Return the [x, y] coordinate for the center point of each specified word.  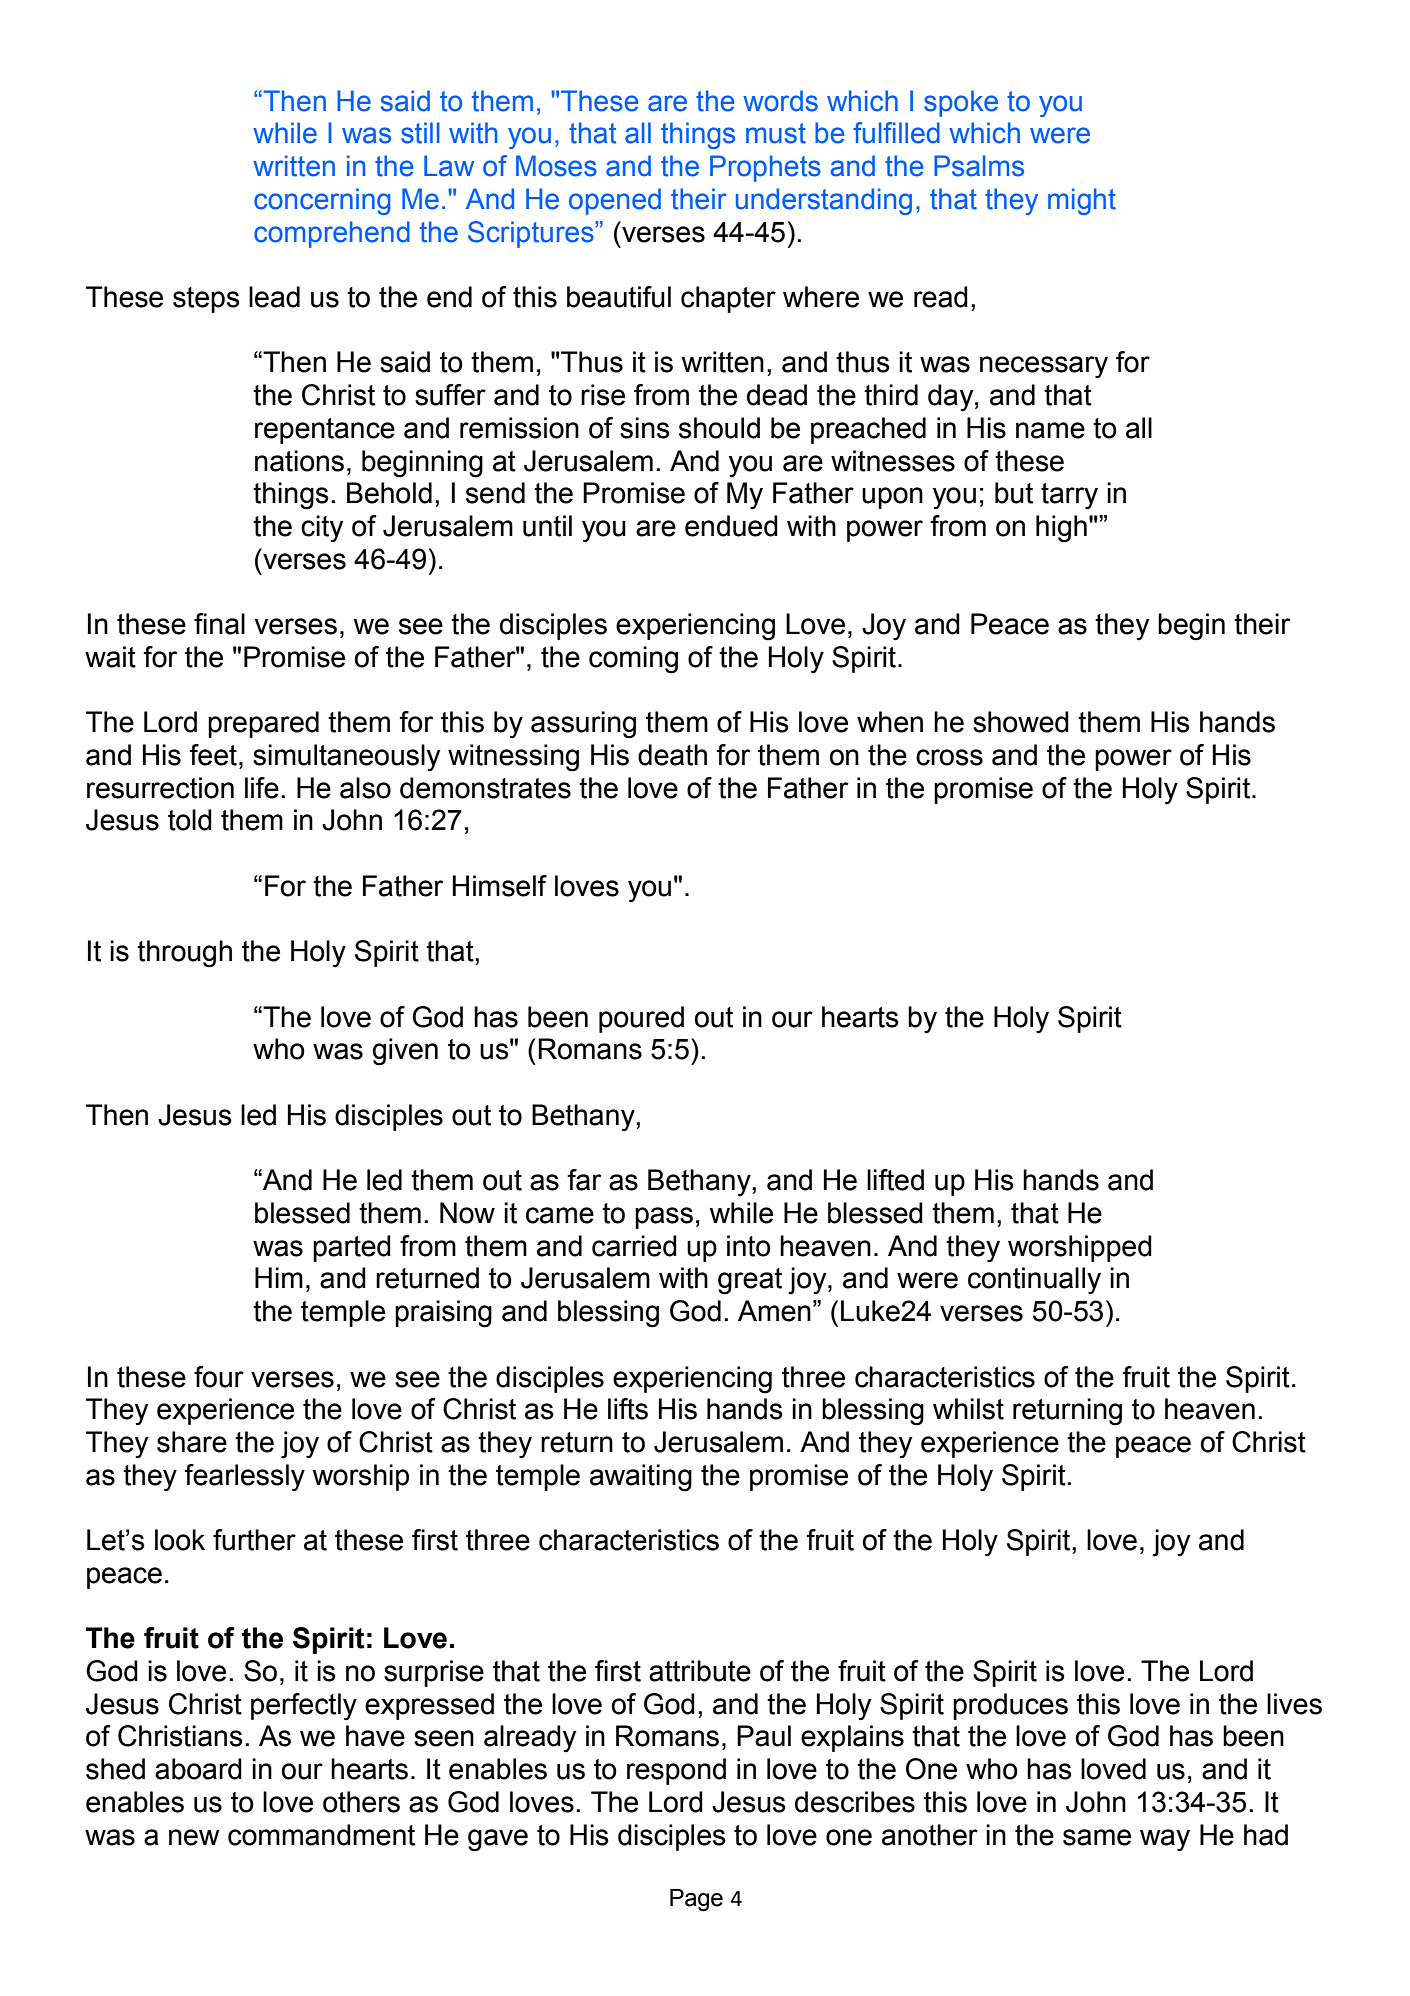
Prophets [765, 168]
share [192, 1442]
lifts [628, 1409]
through [184, 954]
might [1082, 201]
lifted [895, 1180]
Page [696, 1900]
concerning [322, 201]
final [219, 624]
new [194, 1837]
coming [633, 660]
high [1061, 529]
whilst [968, 1409]
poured [641, 1019]
